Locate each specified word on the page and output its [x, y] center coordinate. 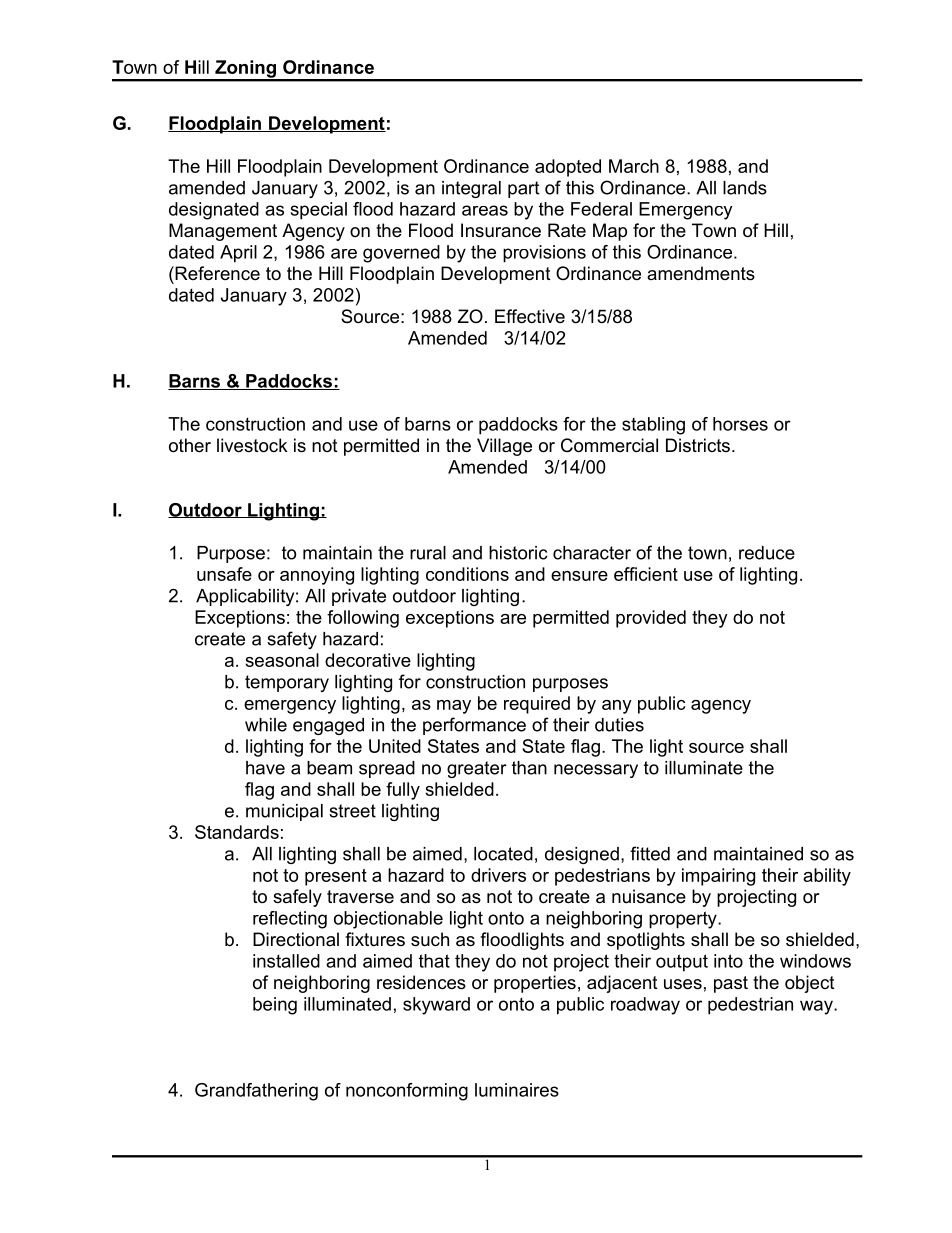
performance [474, 726]
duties [619, 725]
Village [504, 447]
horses [740, 424]
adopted [568, 168]
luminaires [517, 1090]
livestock [252, 445]
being [275, 1006]
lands [745, 188]
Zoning [245, 70]
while [266, 725]
